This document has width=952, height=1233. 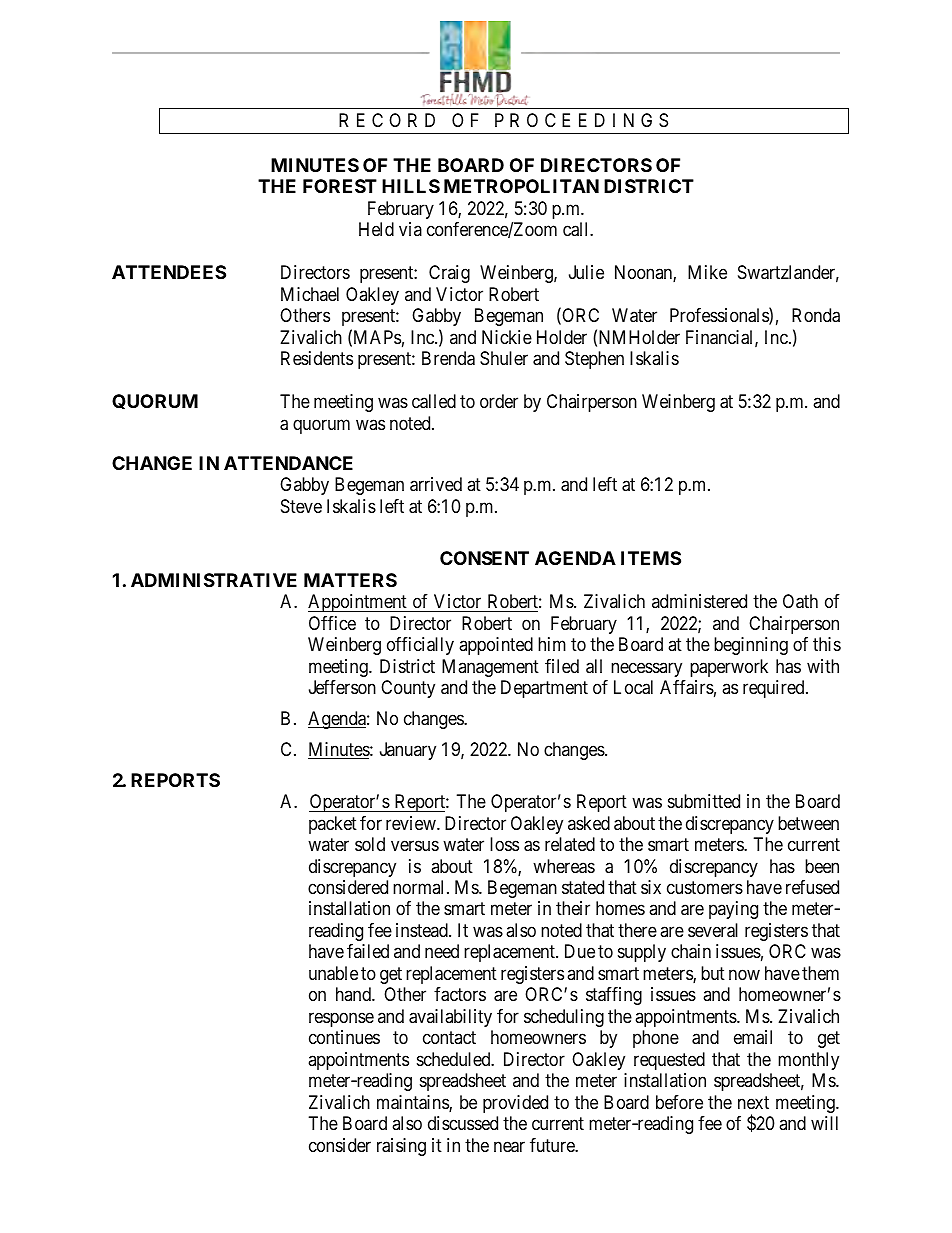 I want to click on provided, so click(x=515, y=1104).
